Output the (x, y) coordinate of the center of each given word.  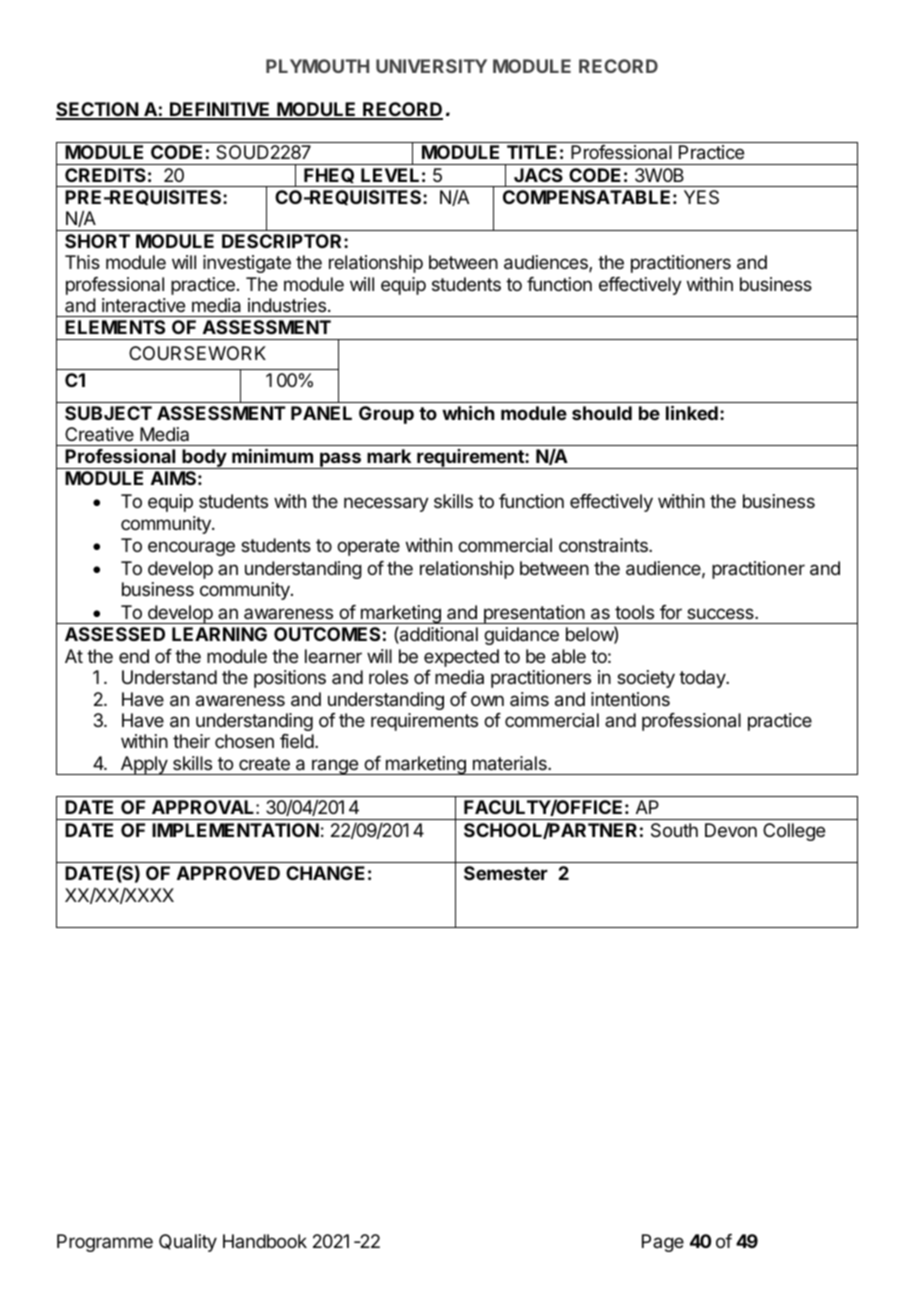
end (134, 656)
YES (701, 197)
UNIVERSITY (431, 66)
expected (461, 658)
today (703, 679)
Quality (188, 1243)
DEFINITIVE (220, 110)
